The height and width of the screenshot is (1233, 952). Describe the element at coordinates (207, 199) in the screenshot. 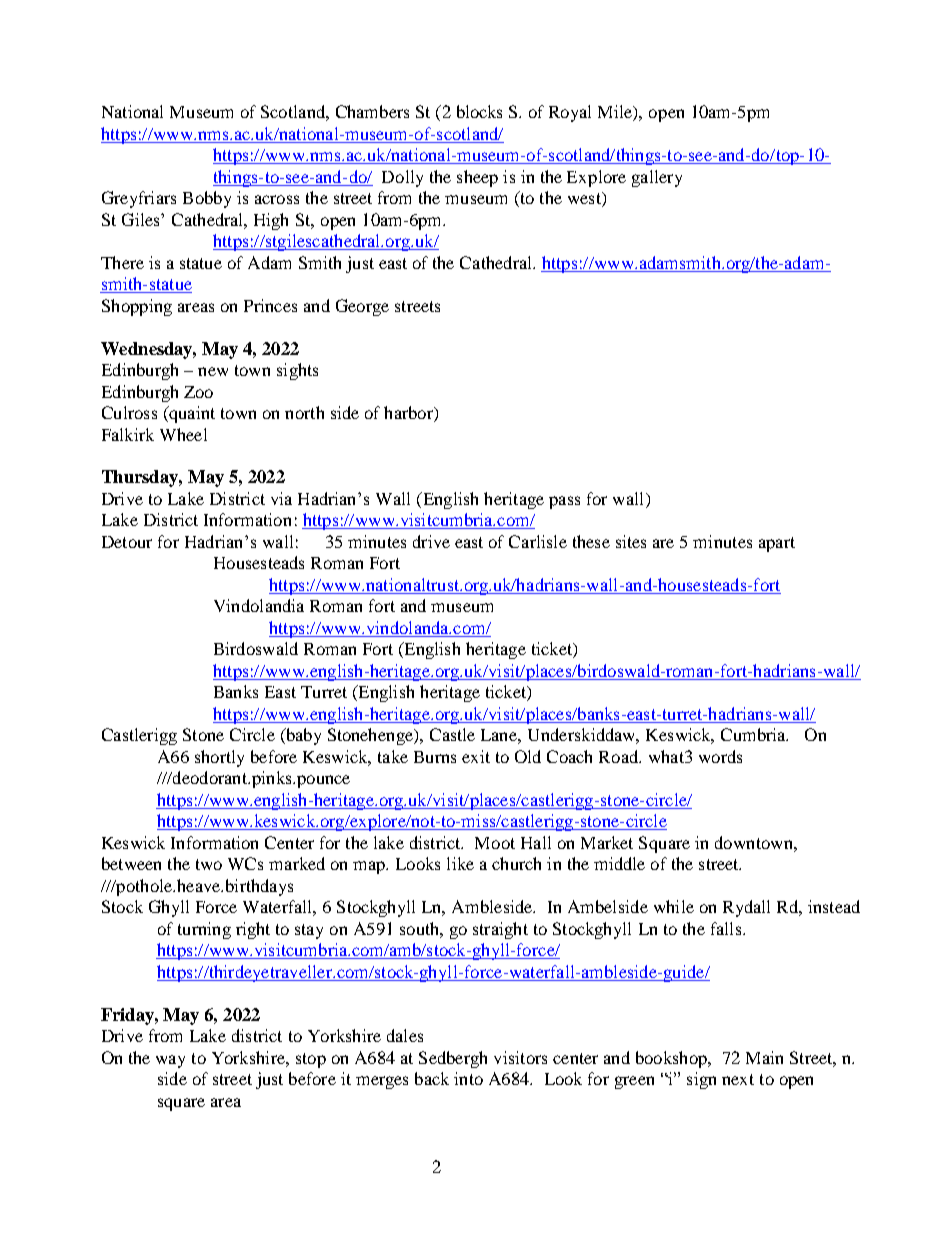

I see `Bobby` at that location.
